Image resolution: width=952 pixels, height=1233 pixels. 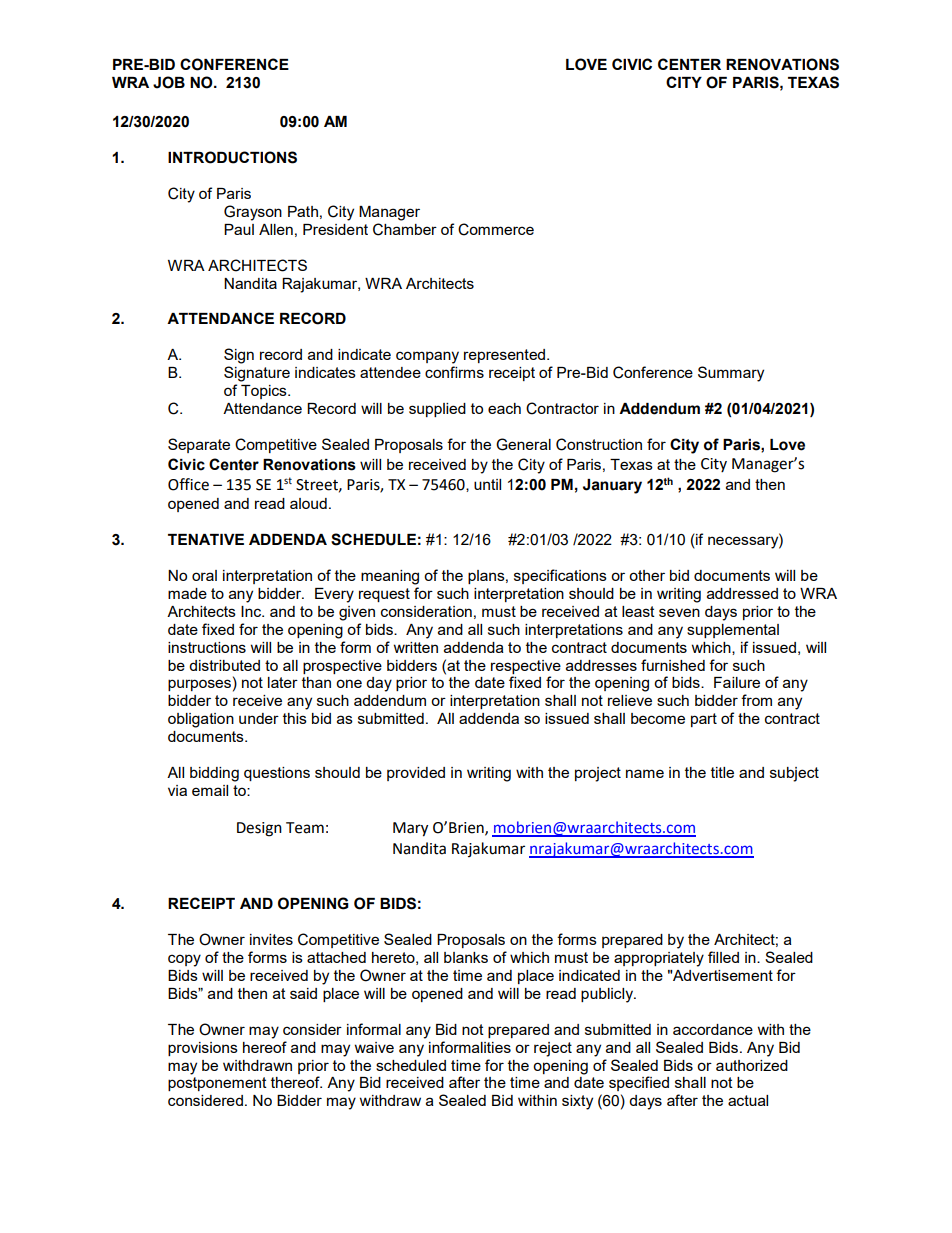 I want to click on postponement, so click(x=217, y=1084).
